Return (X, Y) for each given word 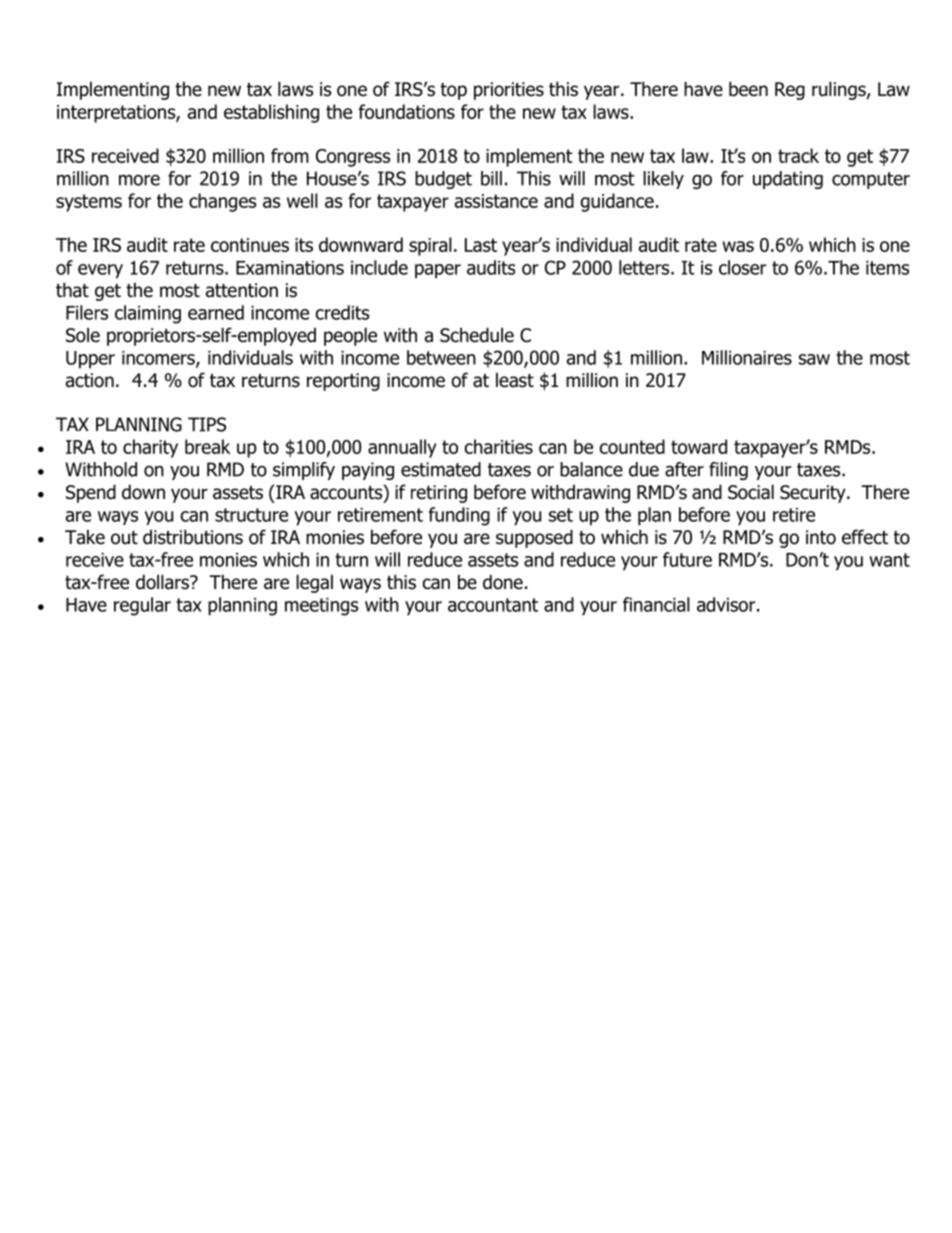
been (748, 89)
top (453, 91)
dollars (163, 582)
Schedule (477, 335)
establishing (271, 113)
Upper (90, 360)
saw (814, 359)
